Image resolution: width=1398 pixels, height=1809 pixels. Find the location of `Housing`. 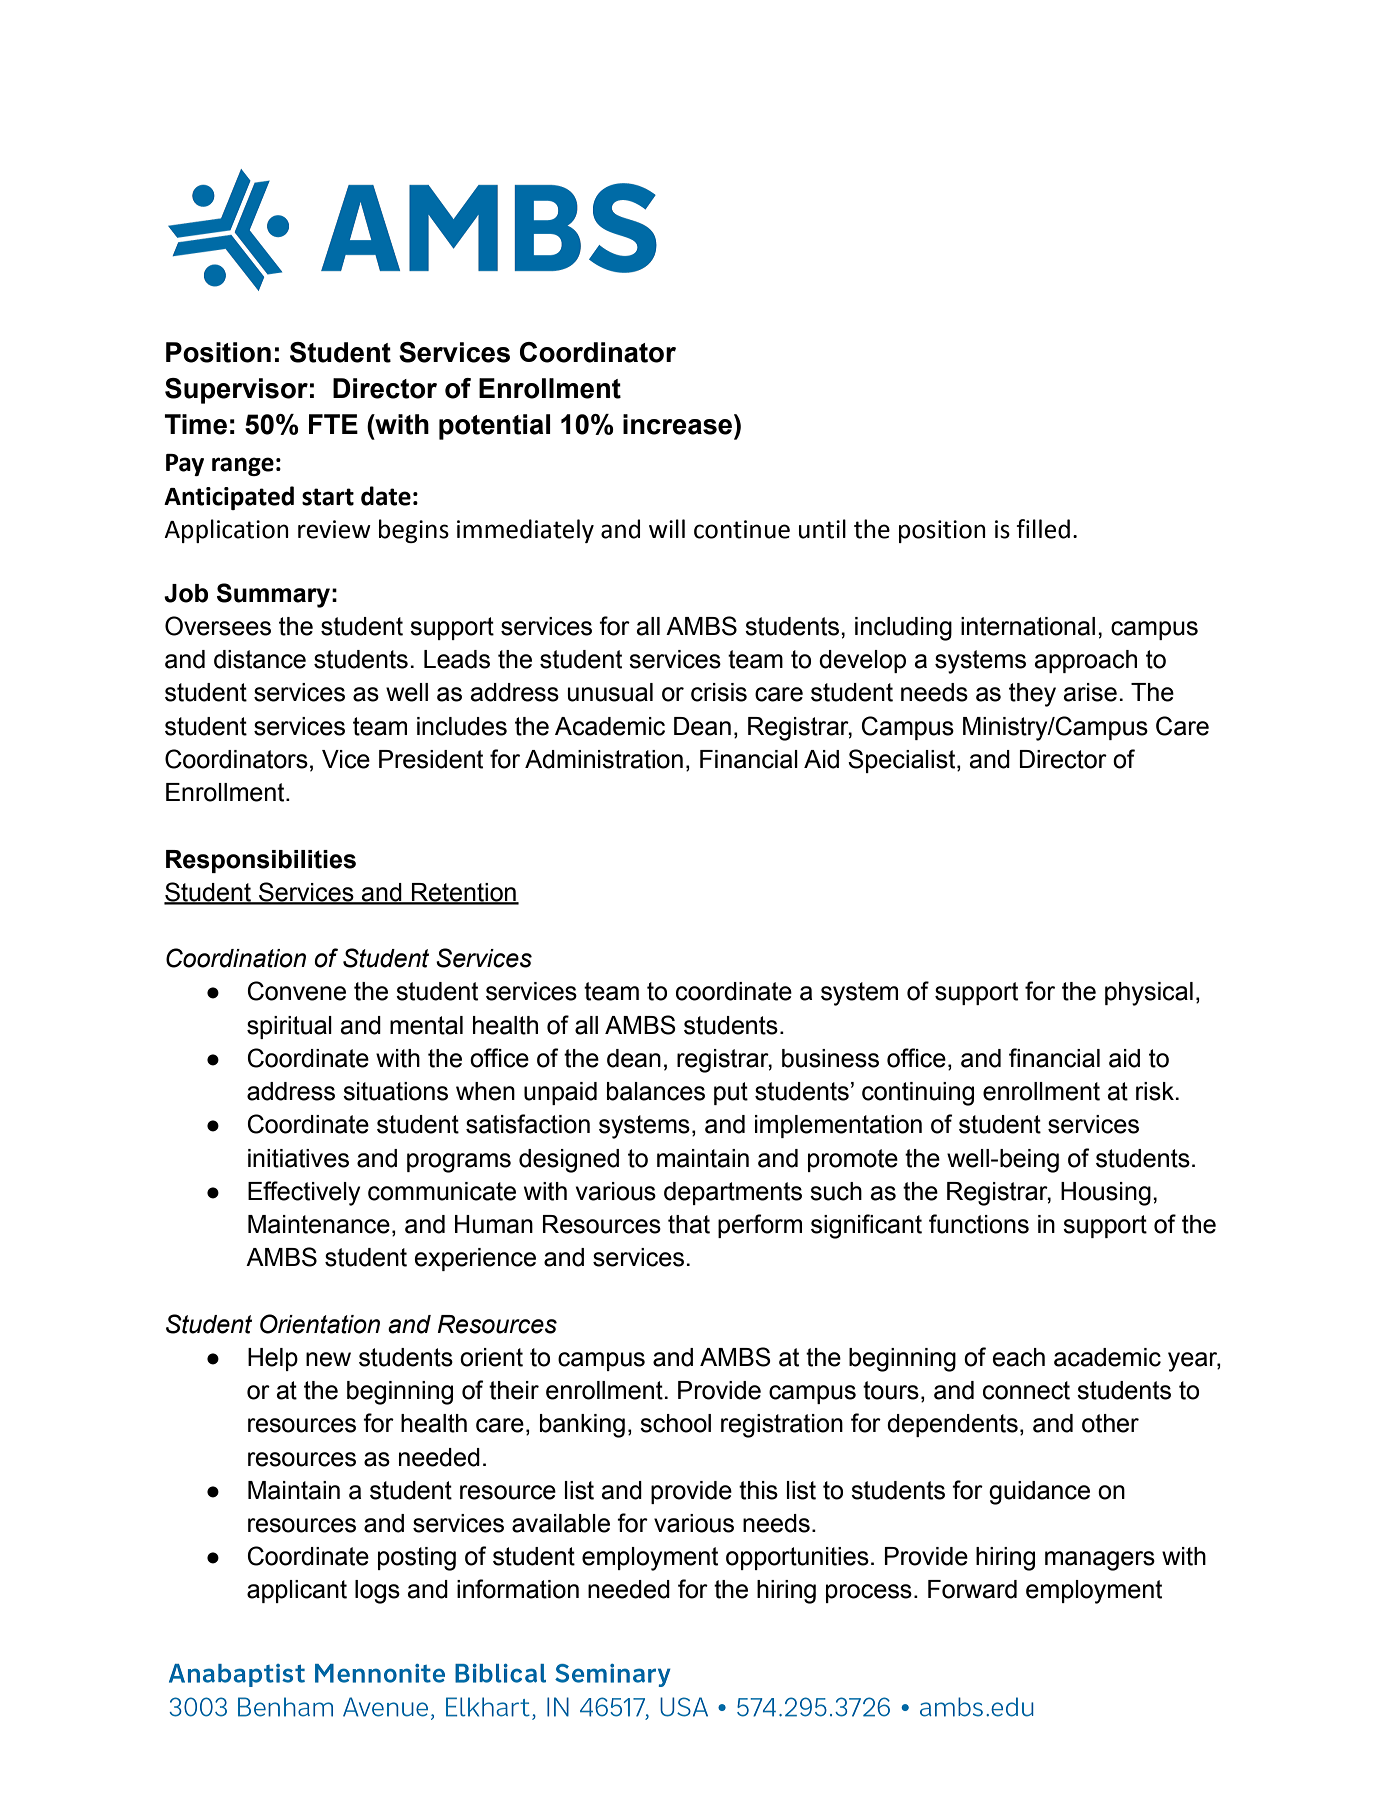

Housing is located at coordinates (1106, 1194).
